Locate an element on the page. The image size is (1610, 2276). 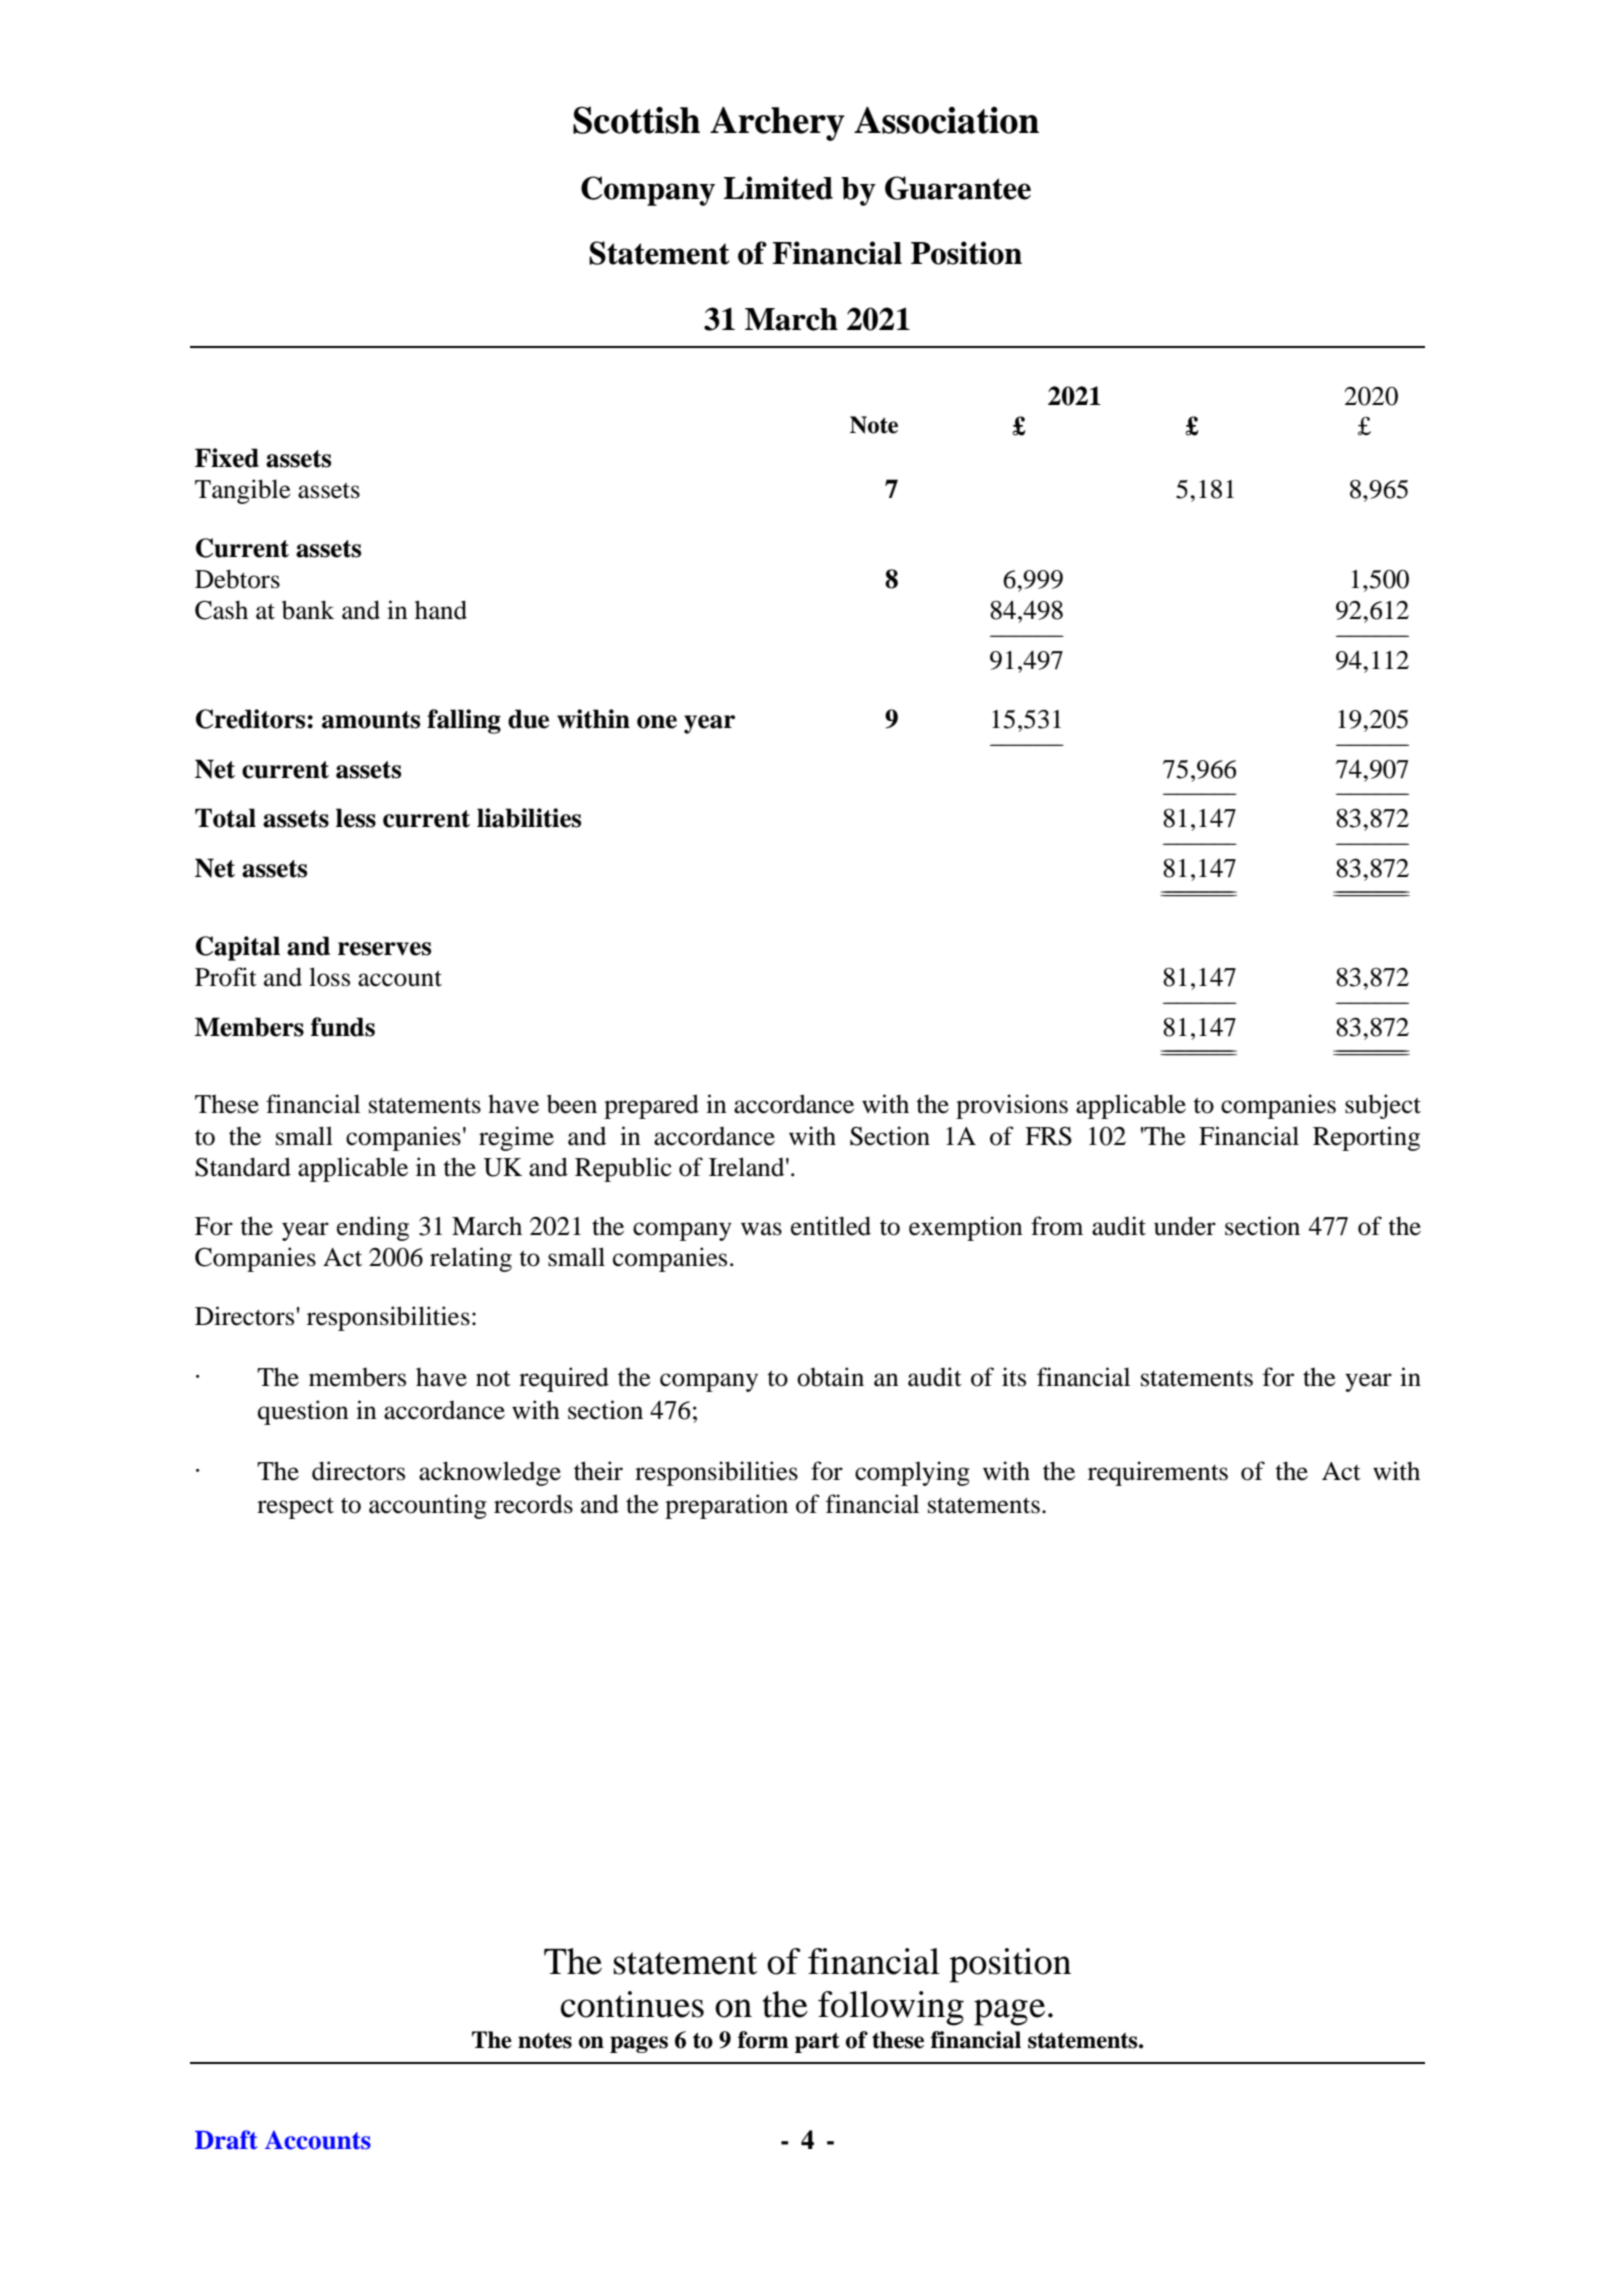
Guarantee is located at coordinates (958, 188).
